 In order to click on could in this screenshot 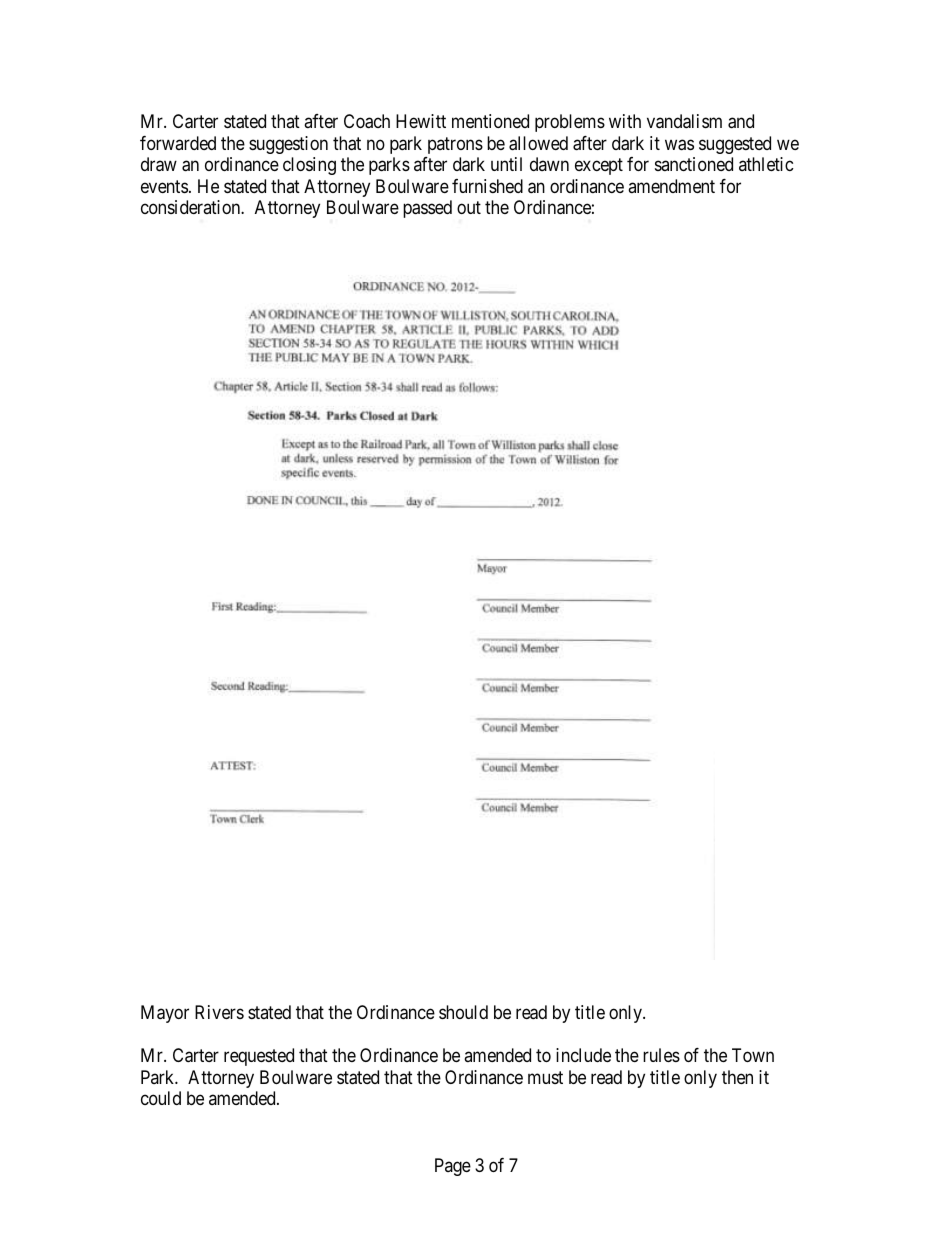, I will do `click(161, 1098)`.
